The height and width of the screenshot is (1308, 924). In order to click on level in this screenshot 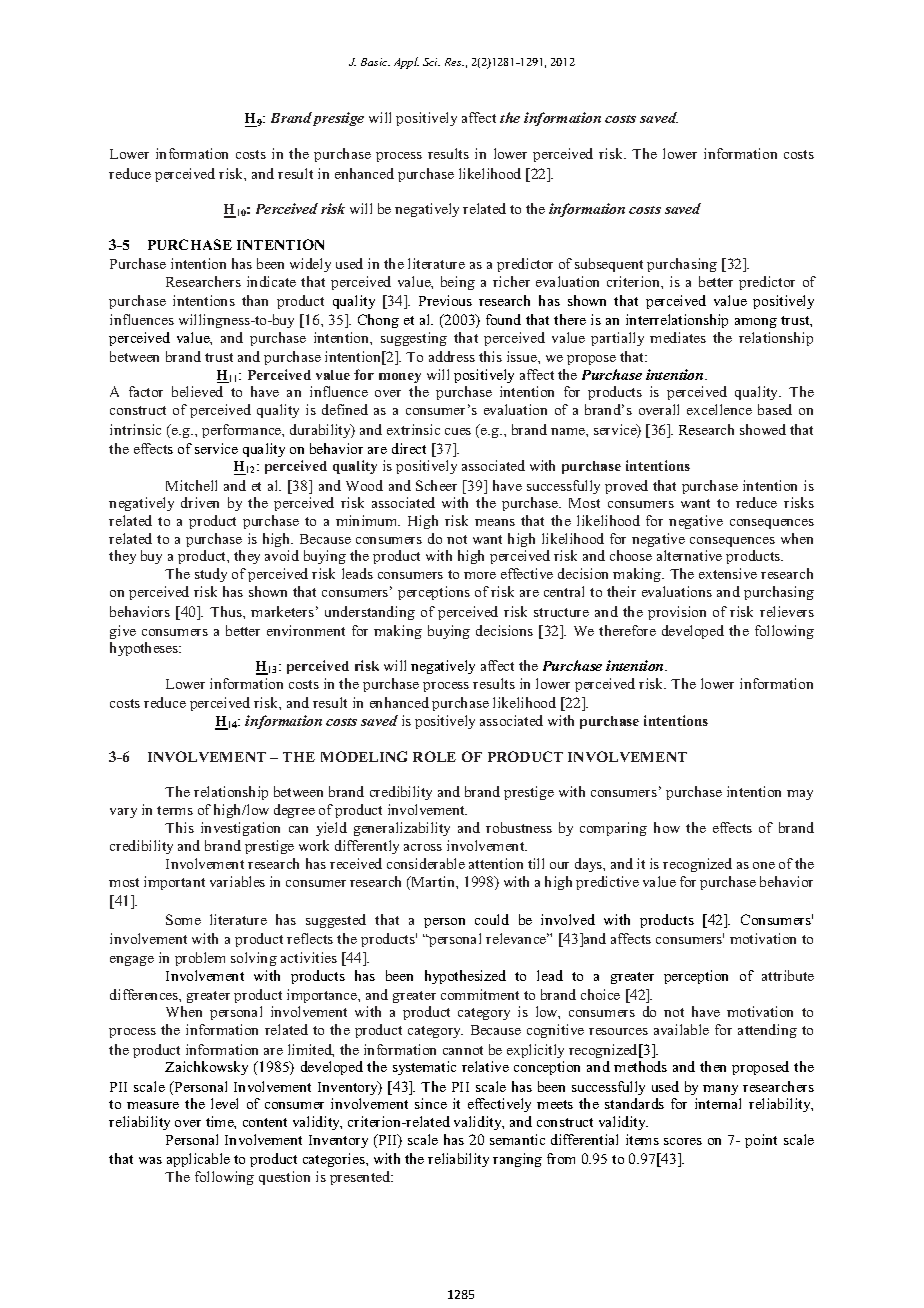, I will do `click(224, 1103)`.
